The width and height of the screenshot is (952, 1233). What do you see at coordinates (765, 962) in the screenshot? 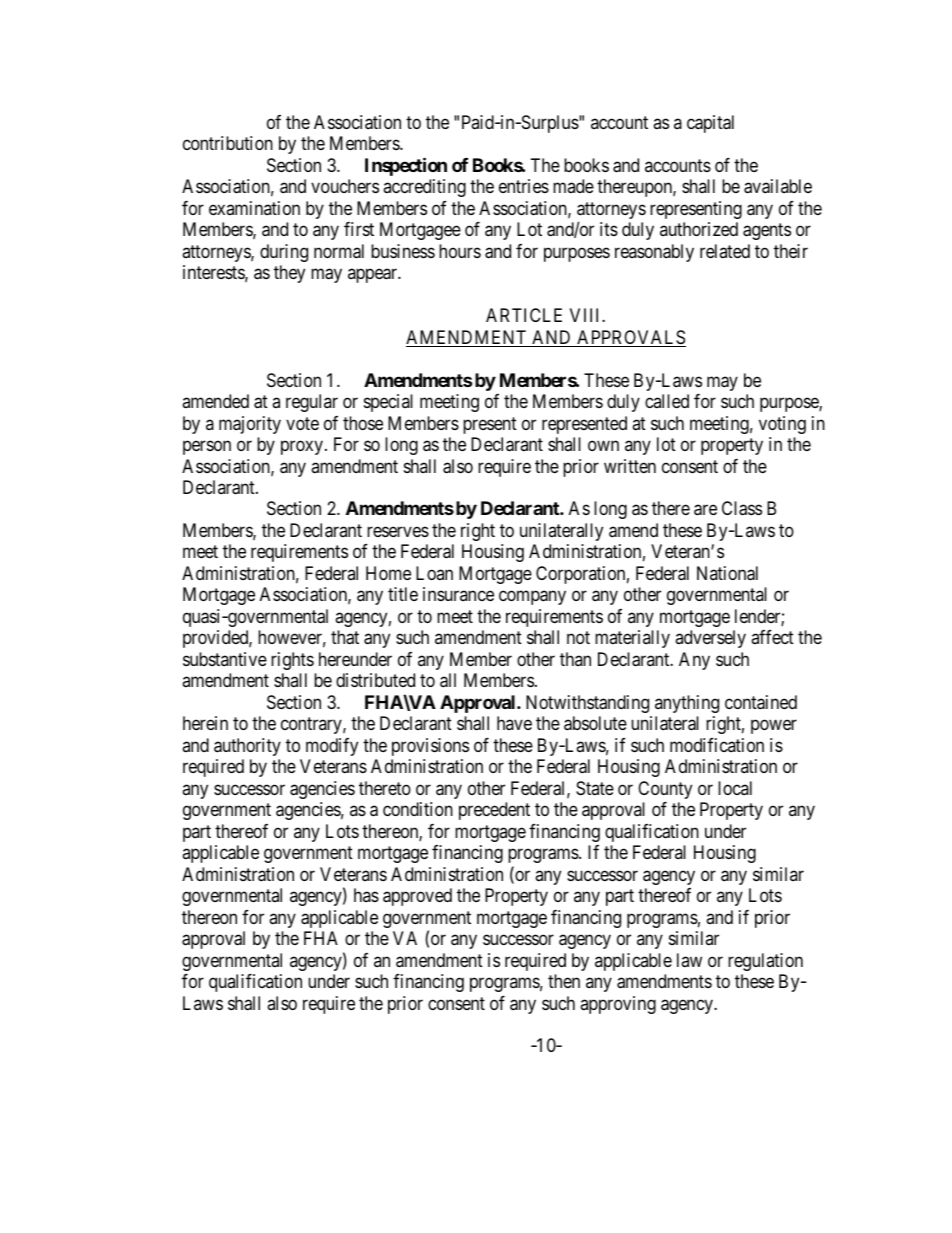
I see `regulation` at bounding box center [765, 962].
